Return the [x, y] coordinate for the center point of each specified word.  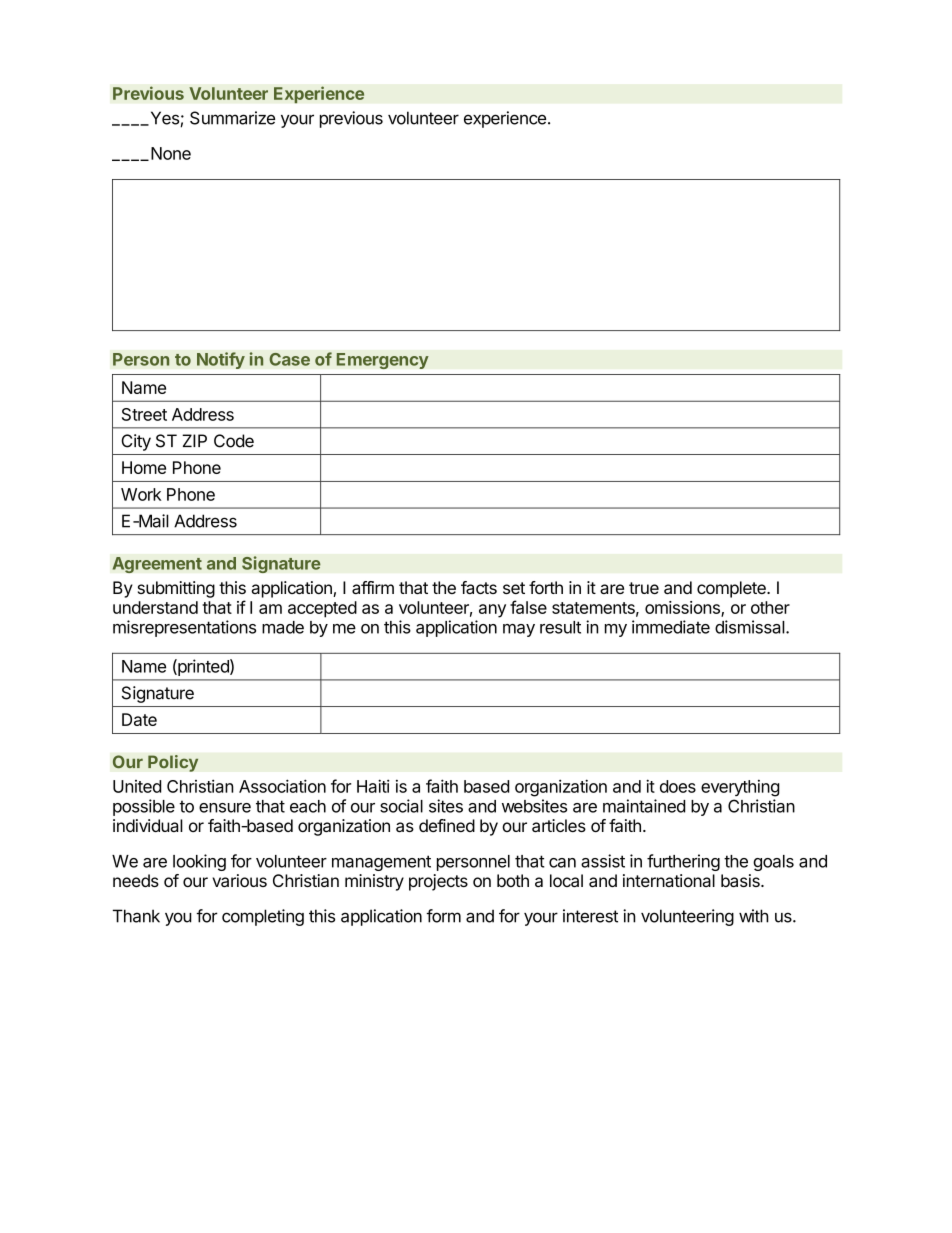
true [644, 588]
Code [234, 441]
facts [479, 587]
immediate [671, 627]
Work [141, 494]
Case [289, 359]
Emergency [382, 361]
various [239, 880]
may [519, 630]
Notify [221, 360]
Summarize [232, 118]
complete [732, 589]
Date [139, 719]
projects [438, 882]
